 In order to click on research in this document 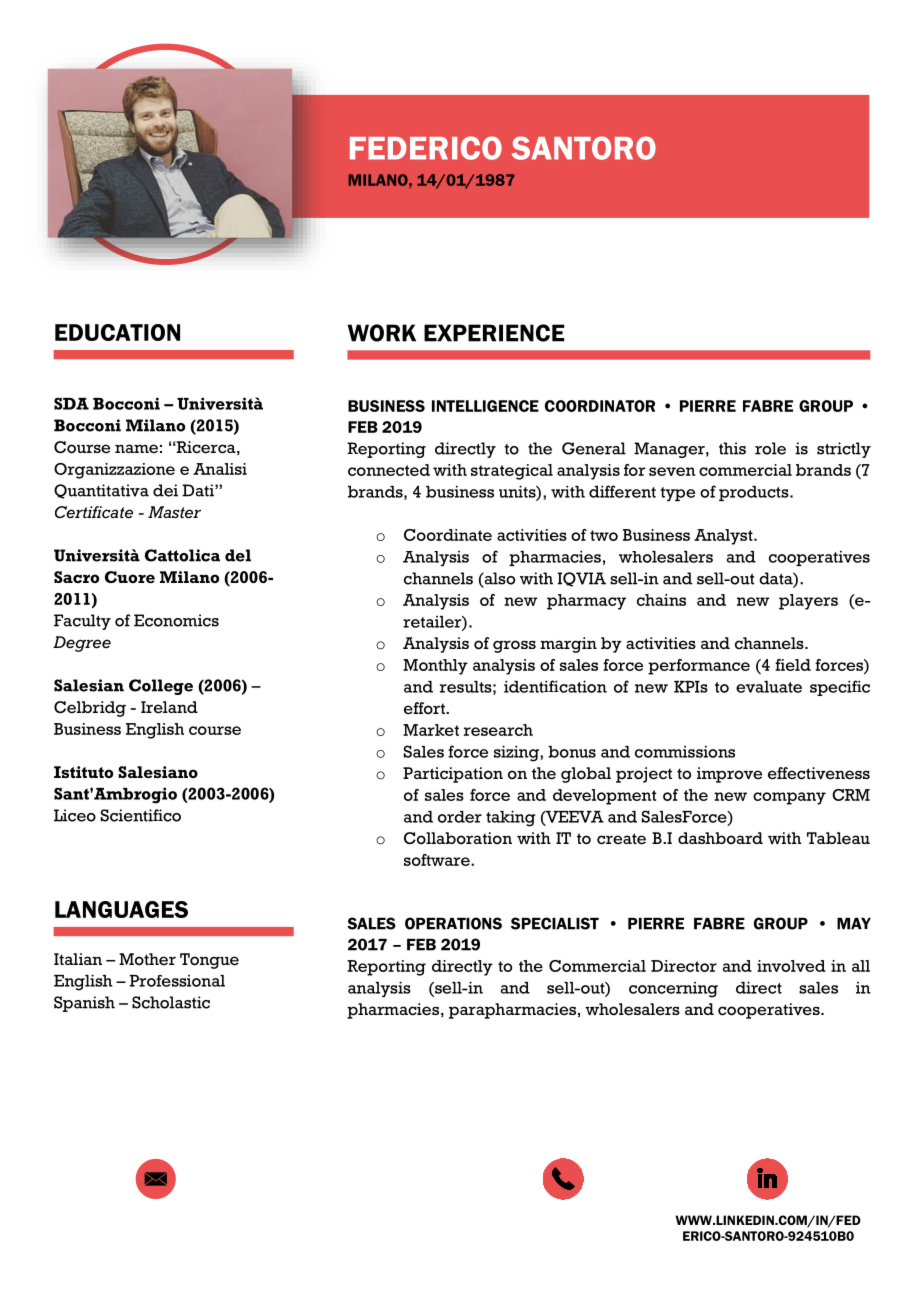, I will do `click(498, 730)`.
